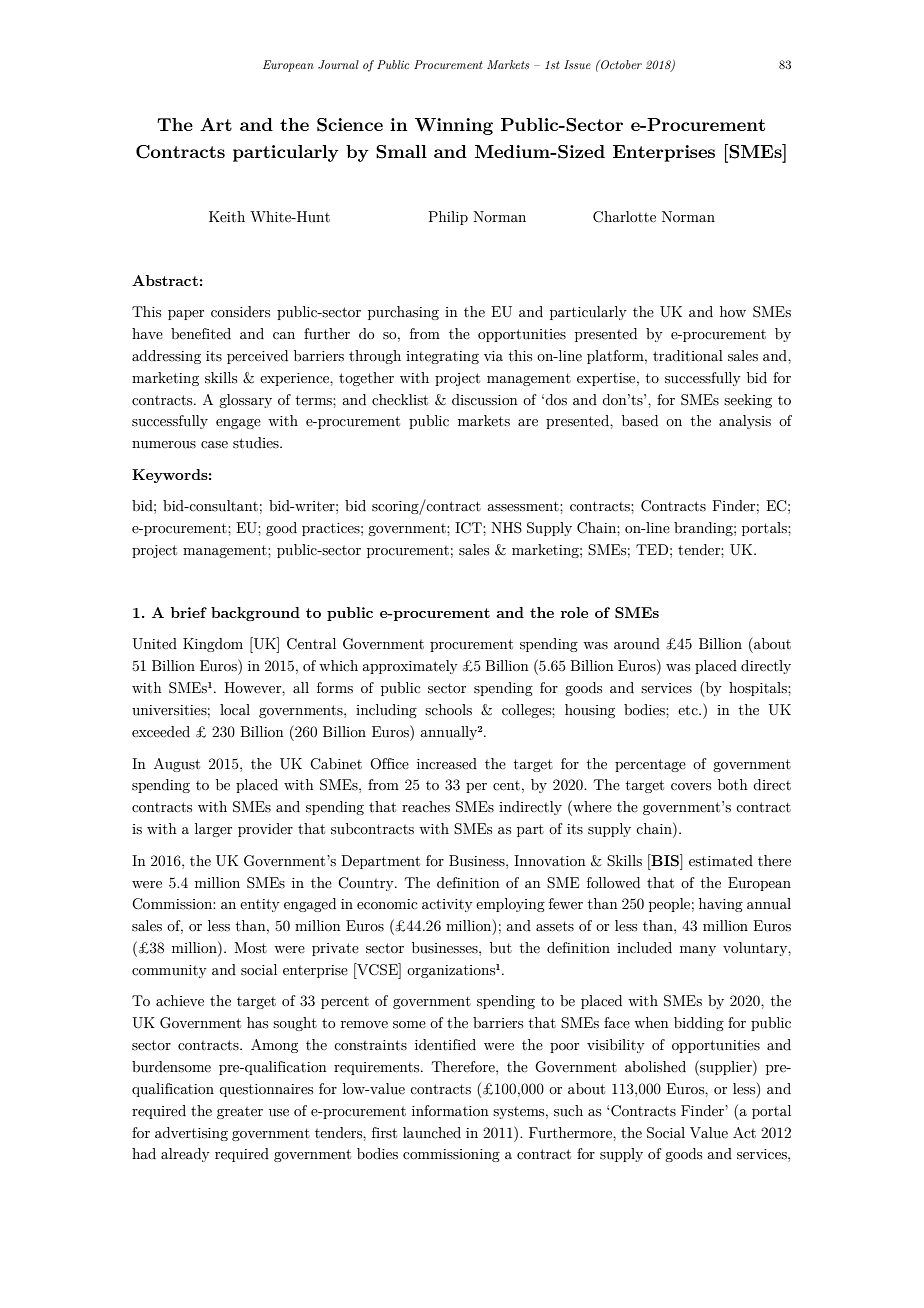  What do you see at coordinates (450, 1110) in the screenshot?
I see `information` at bounding box center [450, 1110].
